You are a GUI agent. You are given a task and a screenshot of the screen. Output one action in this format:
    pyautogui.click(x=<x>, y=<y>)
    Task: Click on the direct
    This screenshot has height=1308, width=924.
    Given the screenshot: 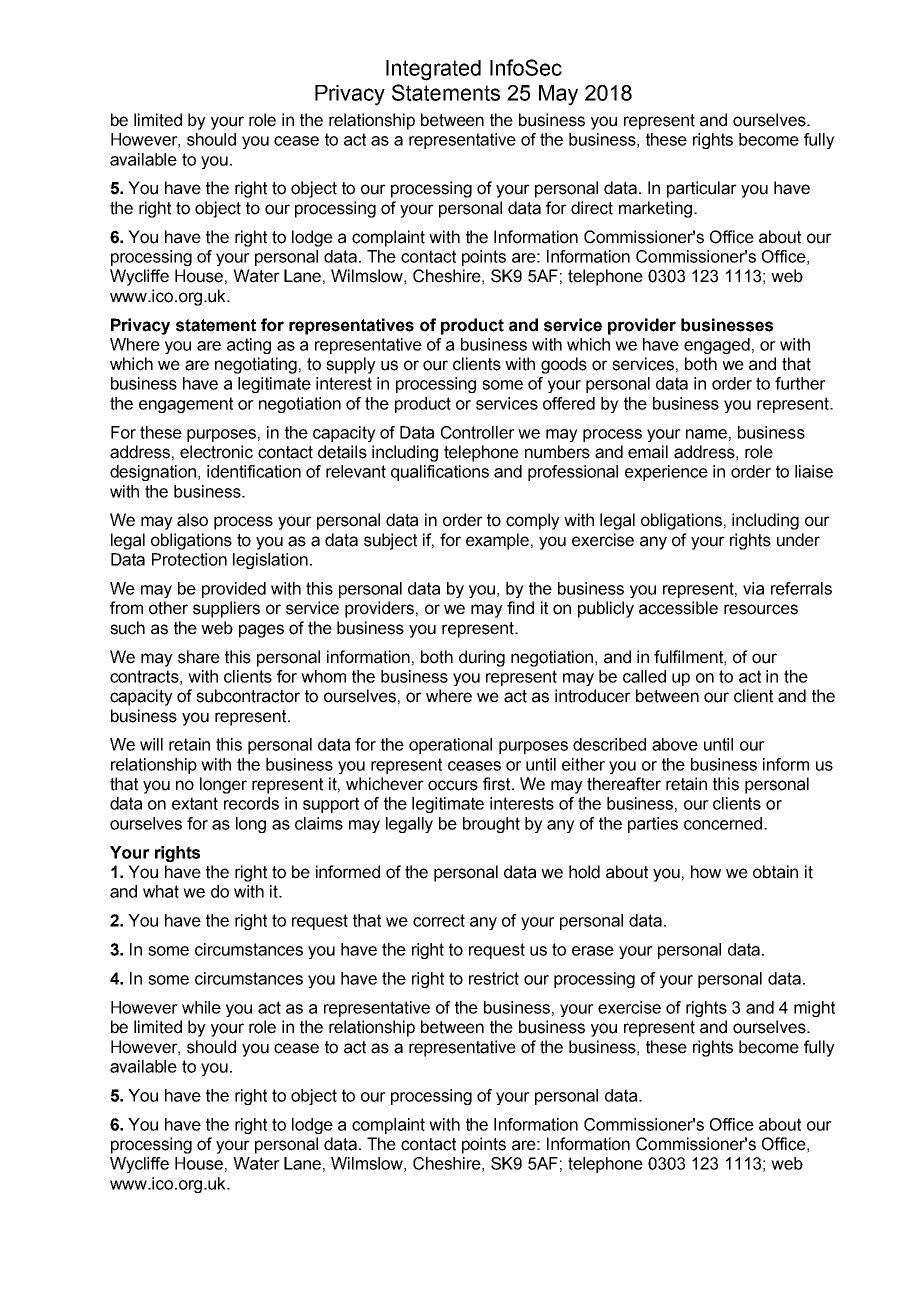 What is the action you would take?
    pyautogui.click(x=592, y=208)
